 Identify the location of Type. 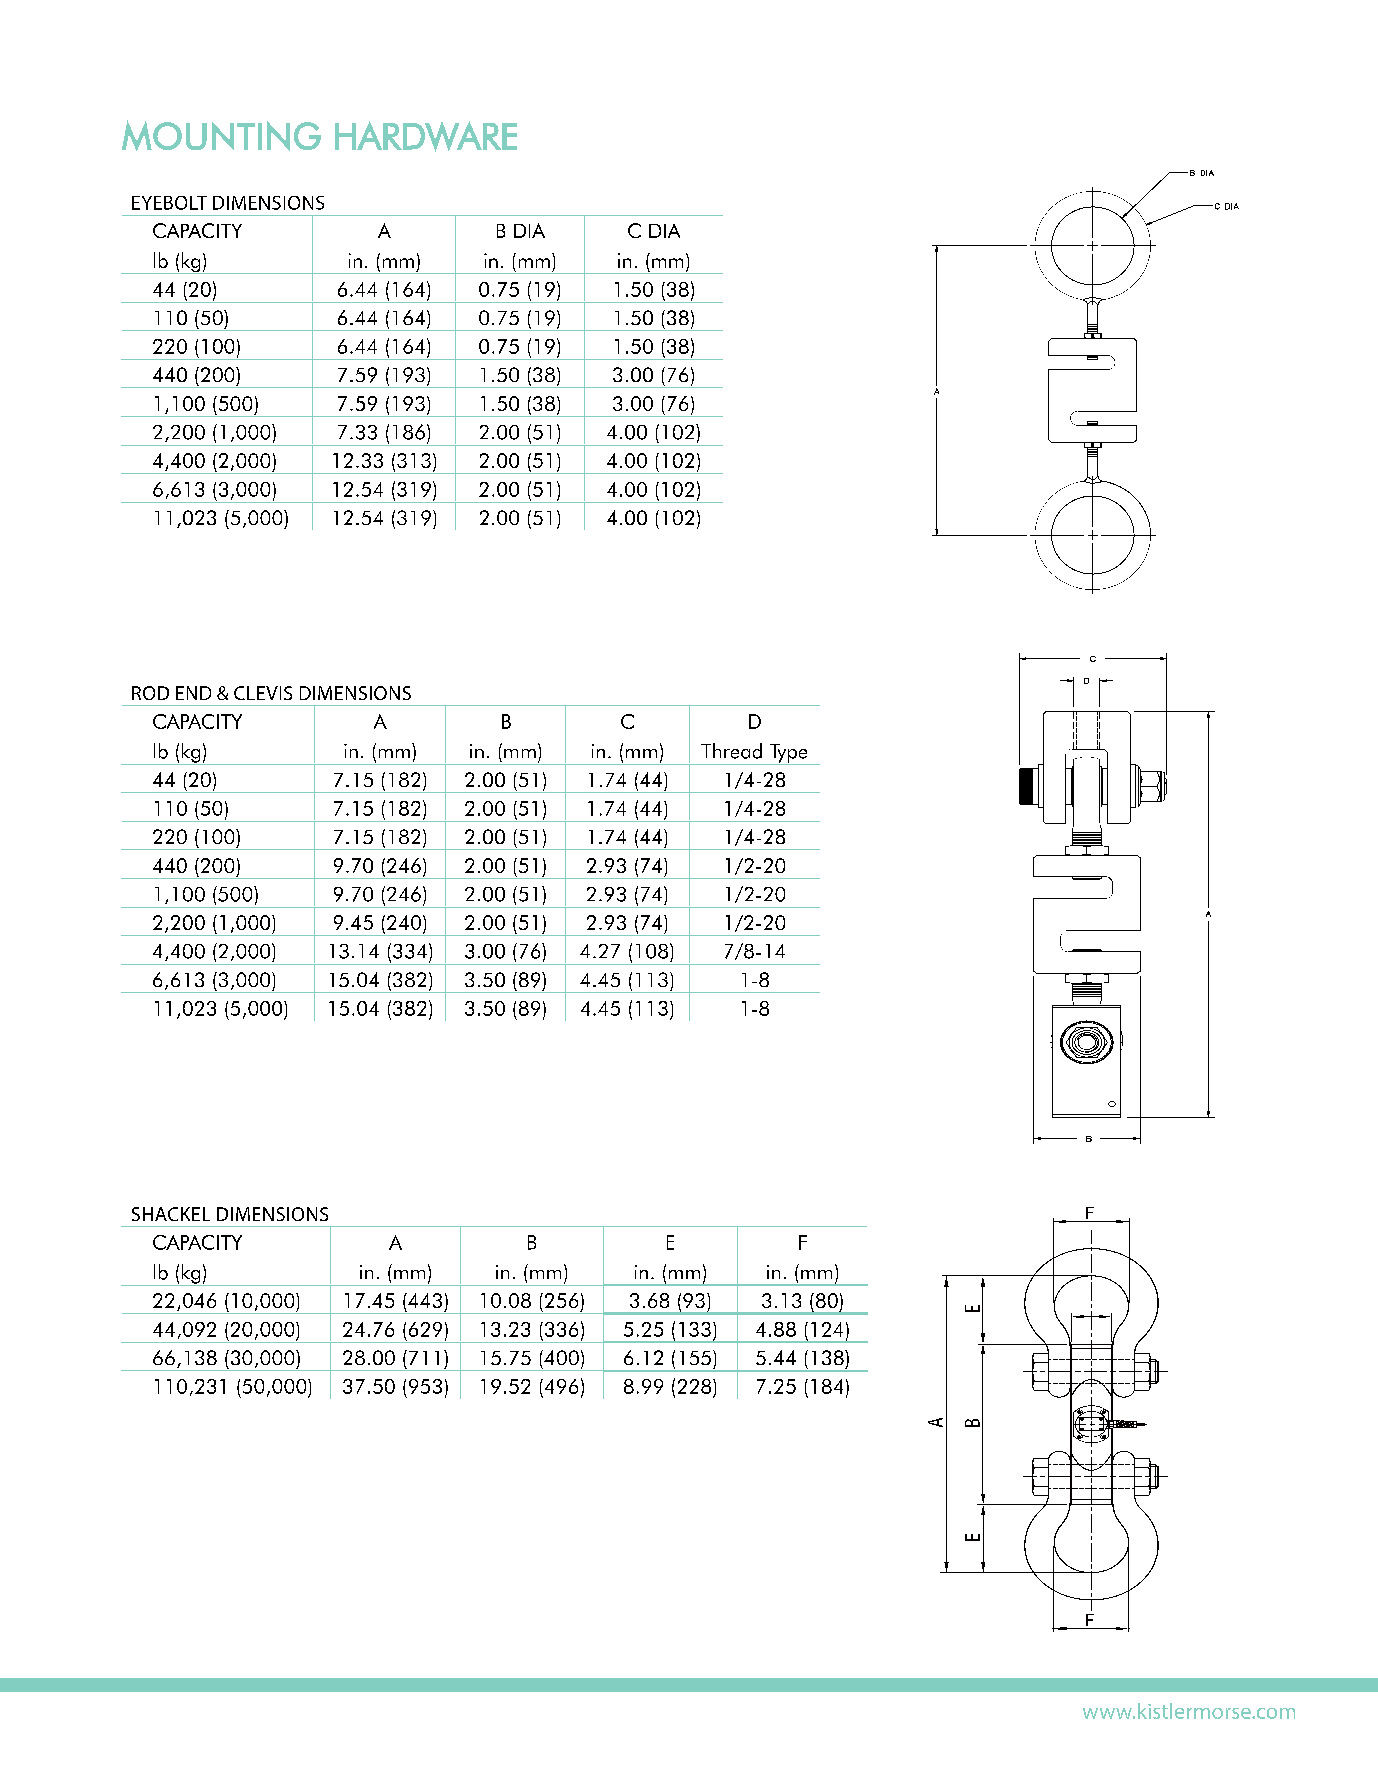
(788, 754).
